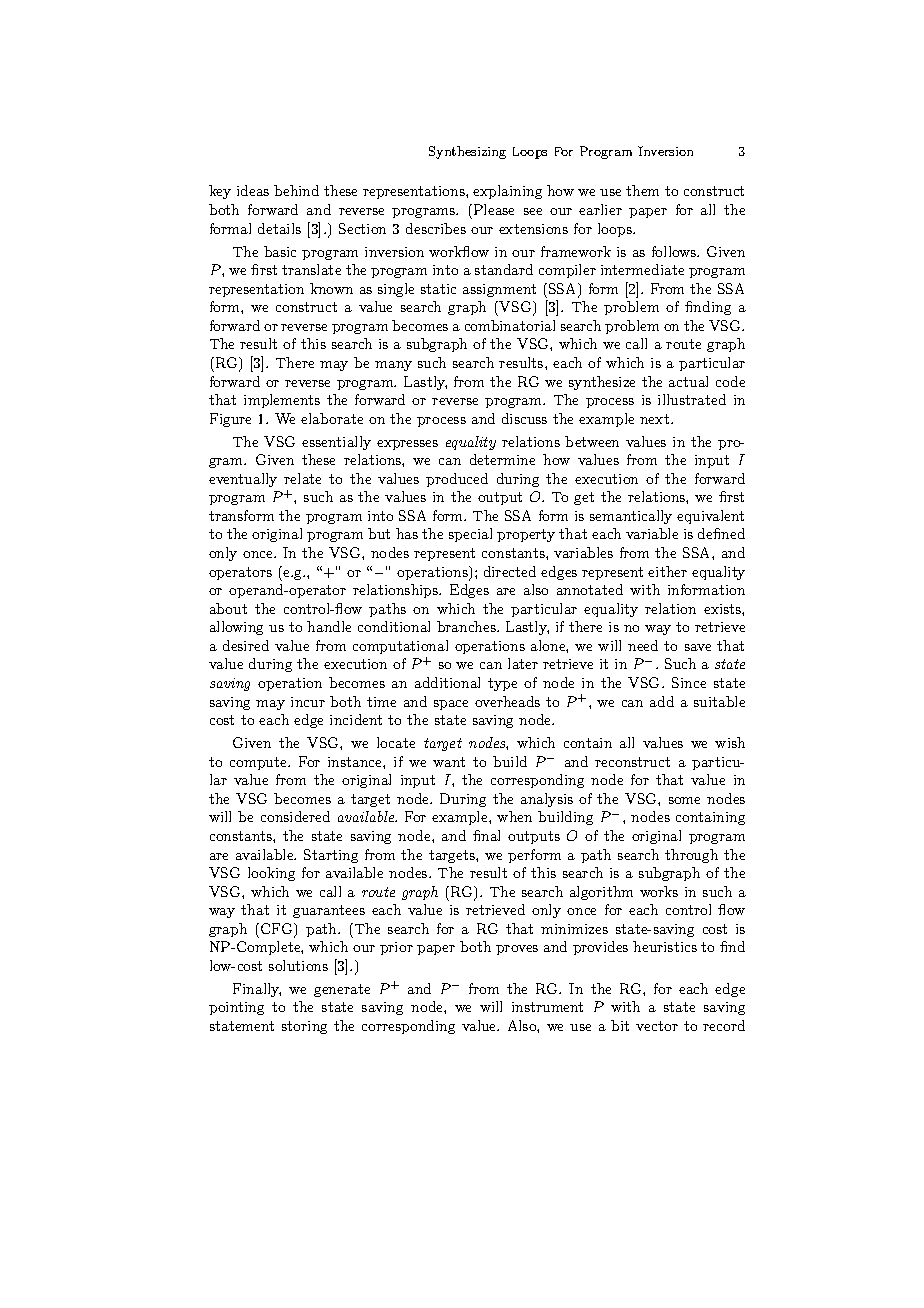 The width and height of the page is (924, 1308). What do you see at coordinates (689, 682) in the page?
I see `Since` at bounding box center [689, 682].
